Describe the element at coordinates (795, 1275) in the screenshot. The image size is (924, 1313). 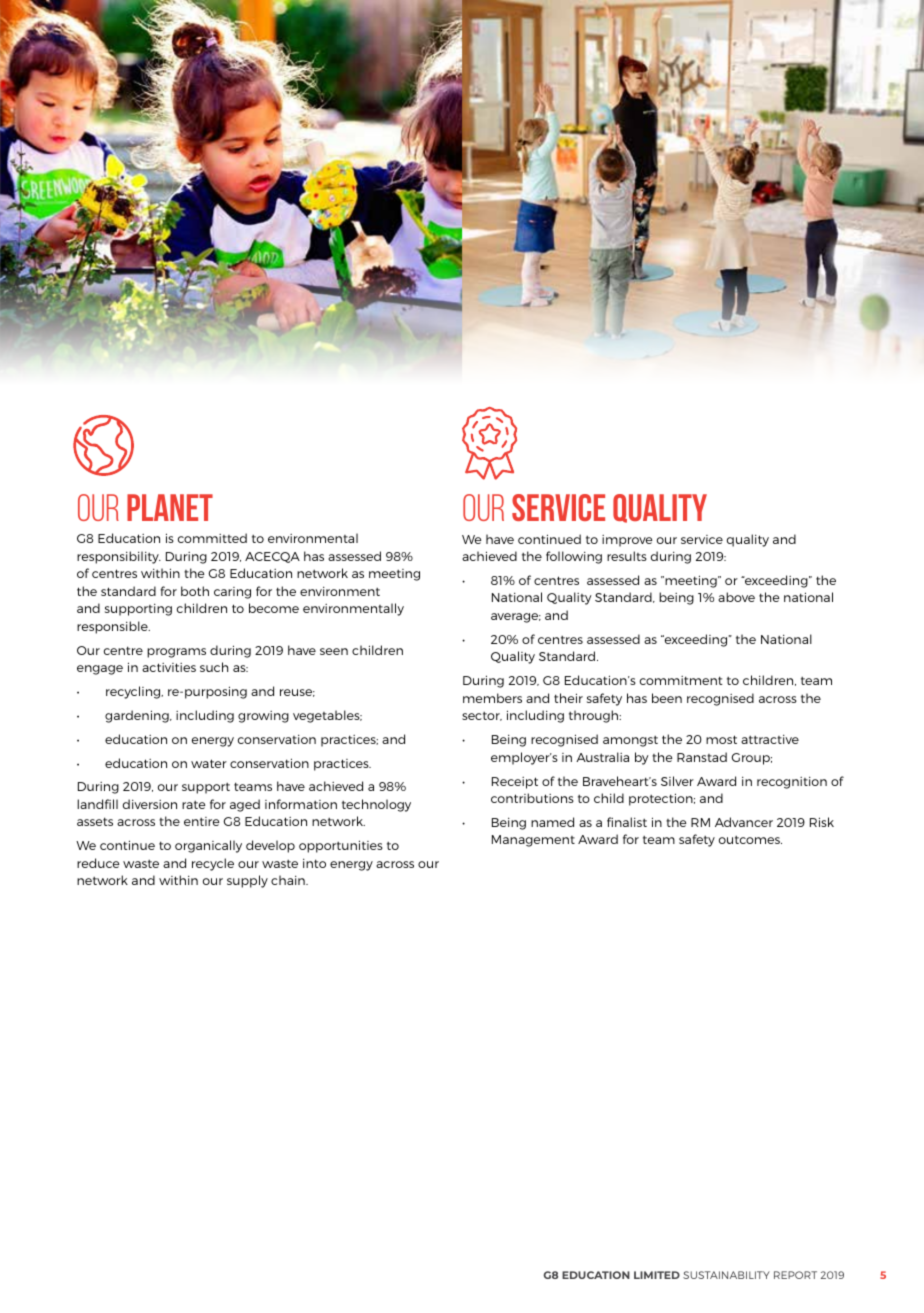
I see `REPORT` at that location.
